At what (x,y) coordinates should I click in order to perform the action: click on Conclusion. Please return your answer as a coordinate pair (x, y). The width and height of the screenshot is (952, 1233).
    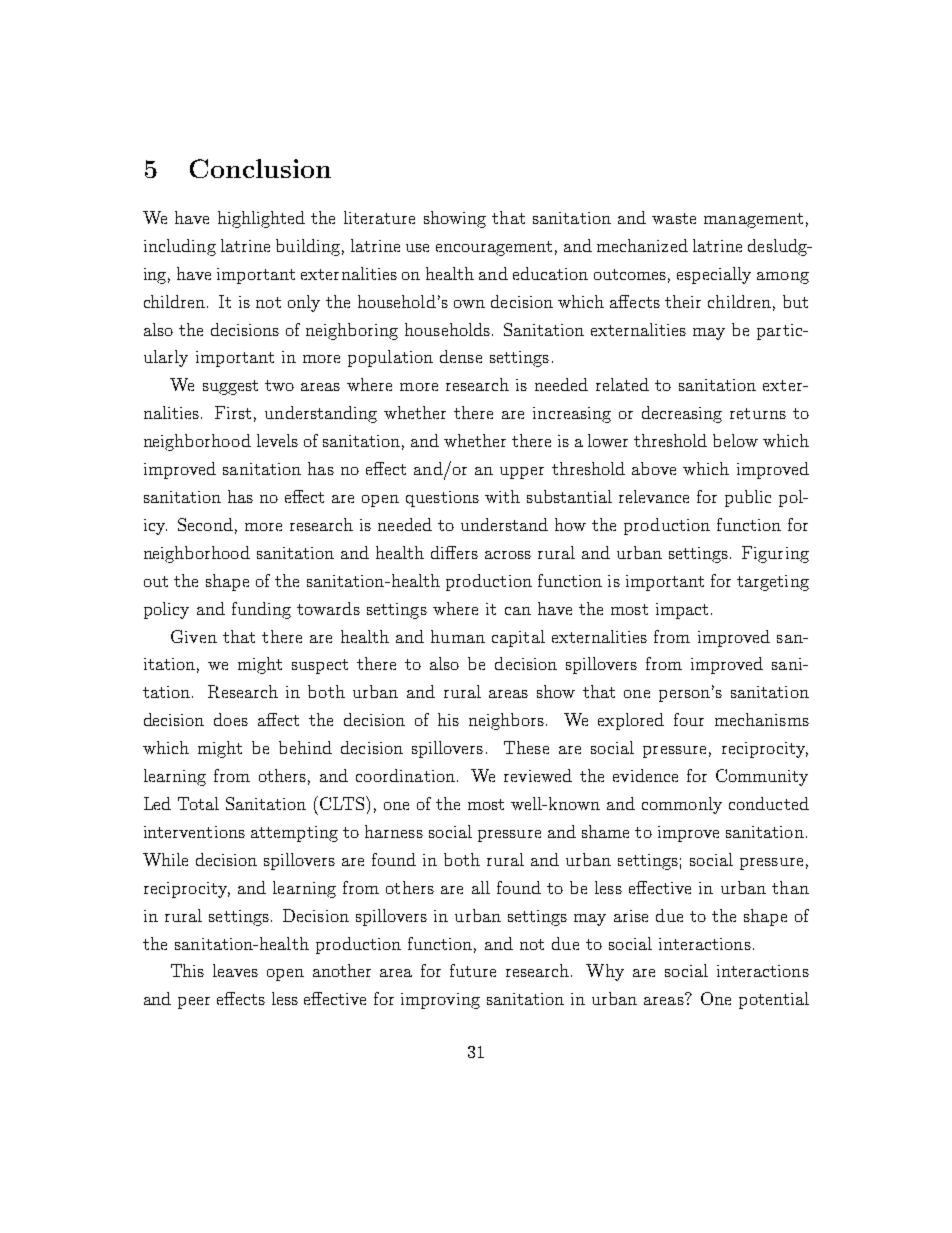
    Looking at the image, I should click on (260, 168).
